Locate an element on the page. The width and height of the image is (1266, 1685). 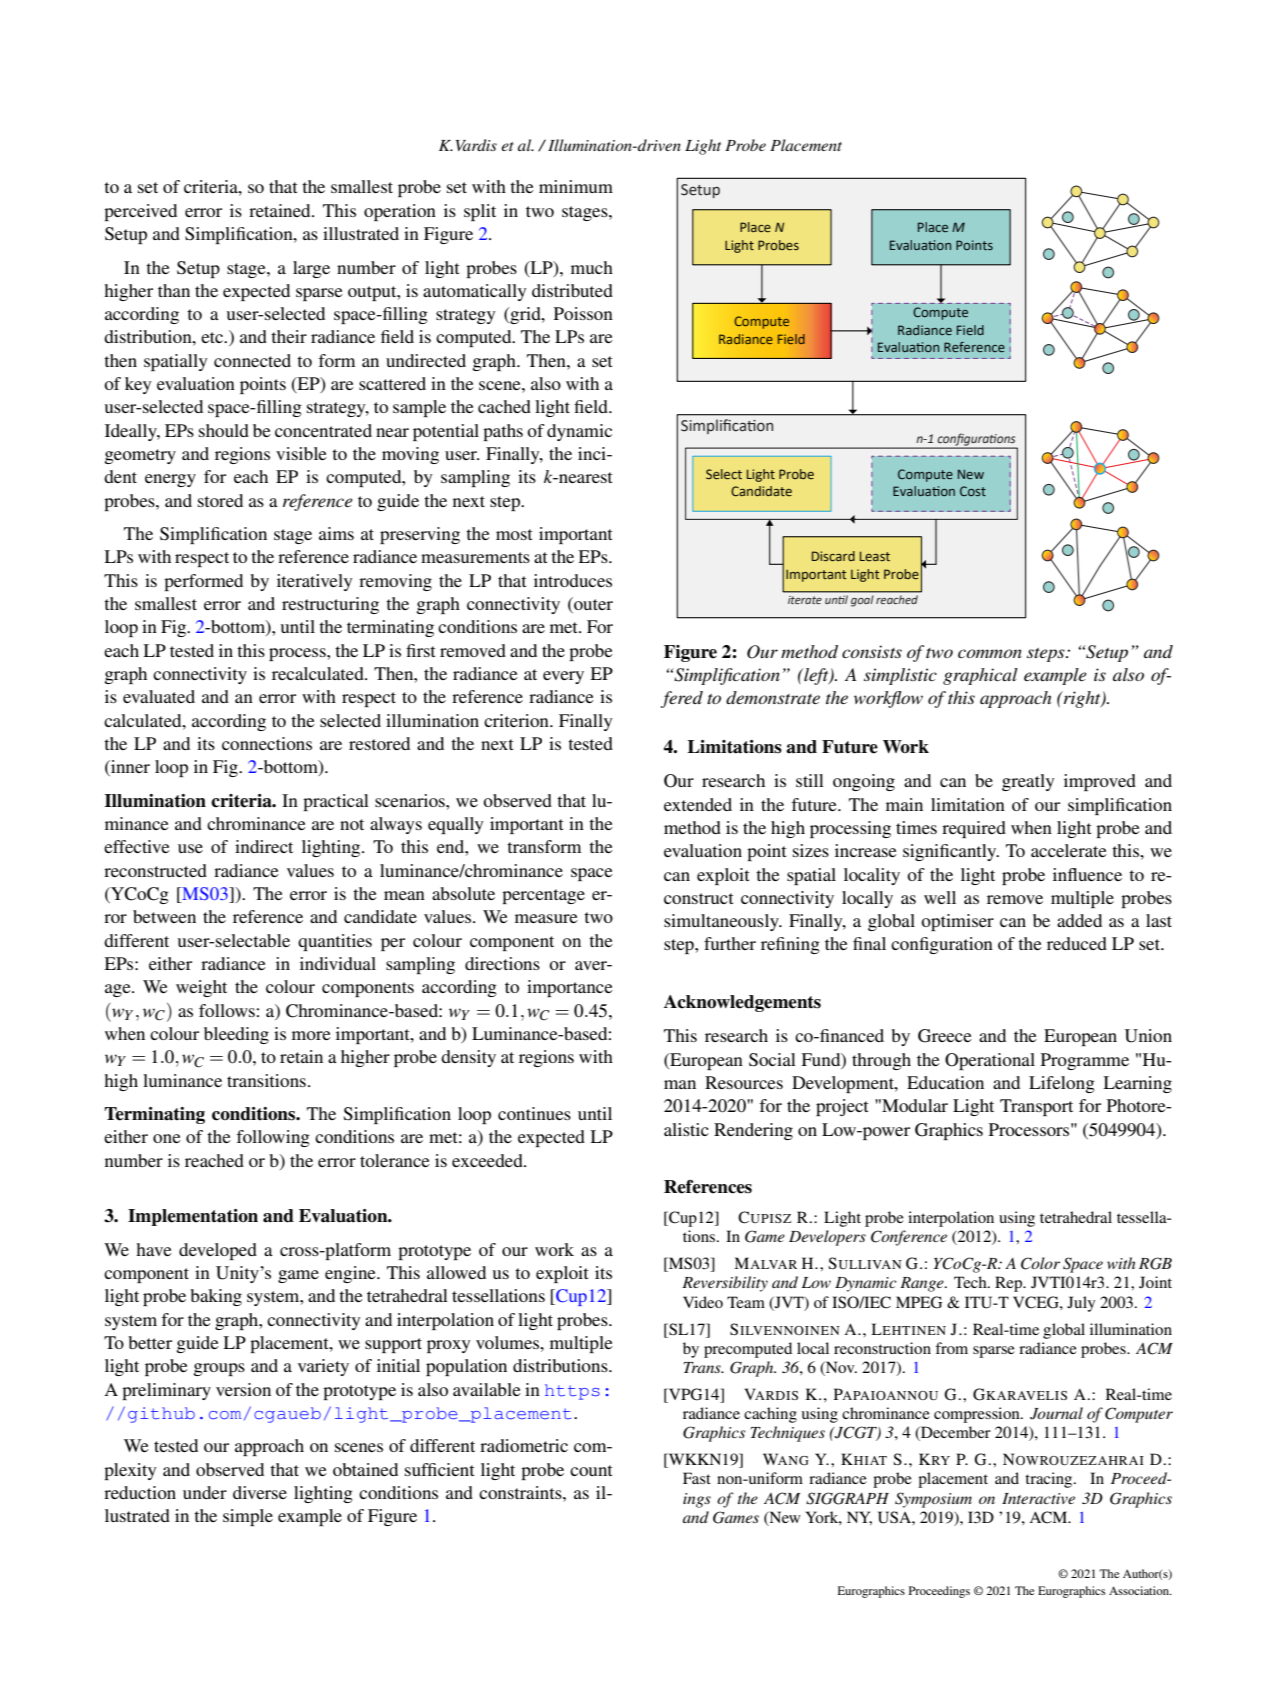
indirect is located at coordinates (264, 846).
